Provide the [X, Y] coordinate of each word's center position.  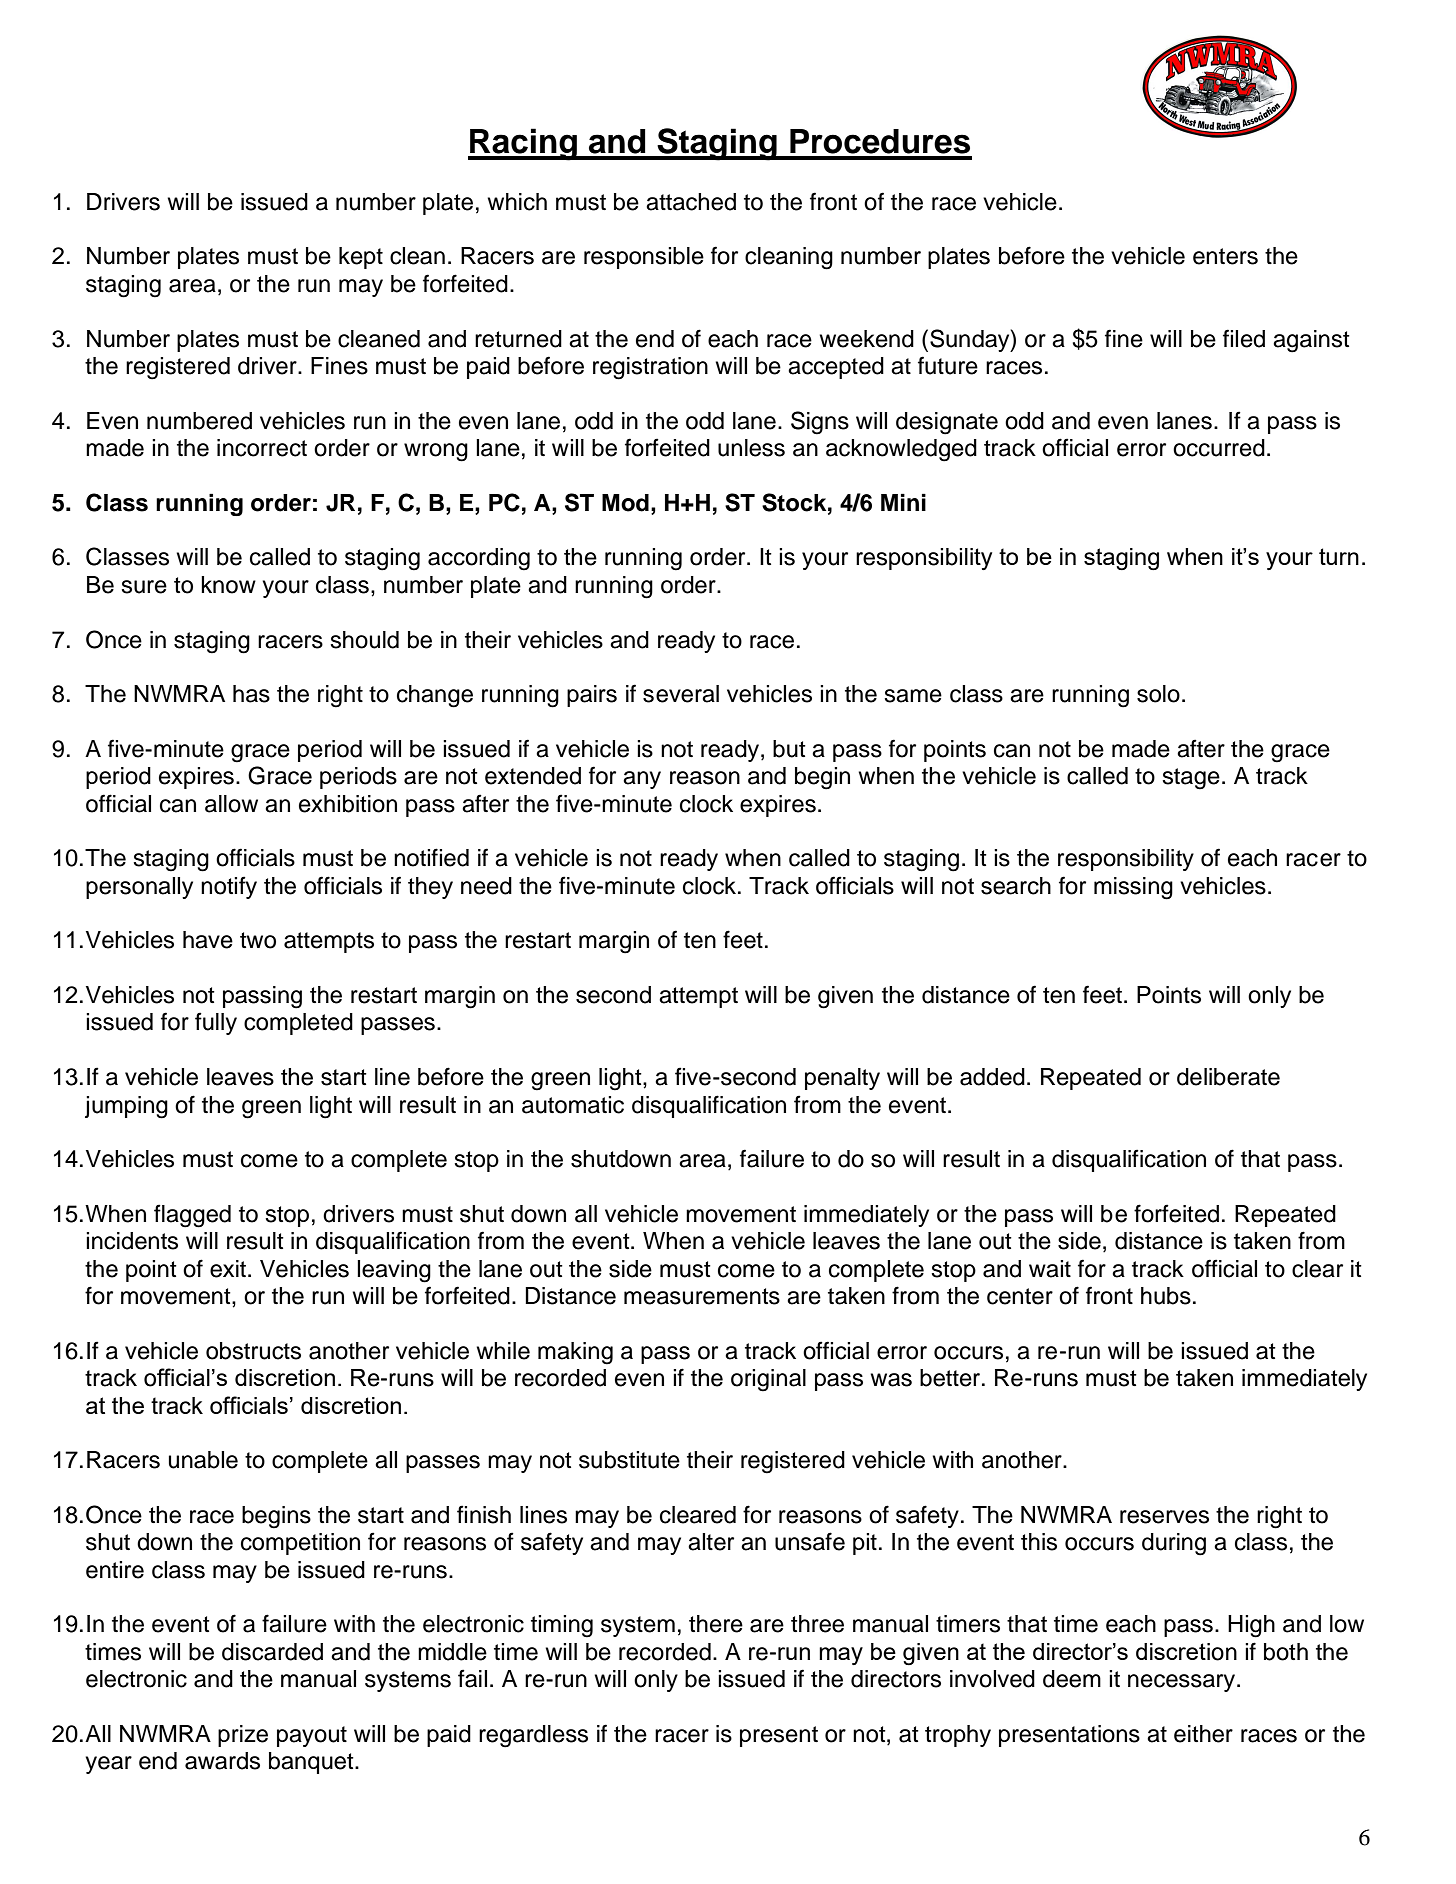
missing [1133, 888]
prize [243, 1736]
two [258, 940]
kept [361, 258]
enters [1225, 256]
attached [691, 202]
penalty [842, 1079]
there [716, 1624]
